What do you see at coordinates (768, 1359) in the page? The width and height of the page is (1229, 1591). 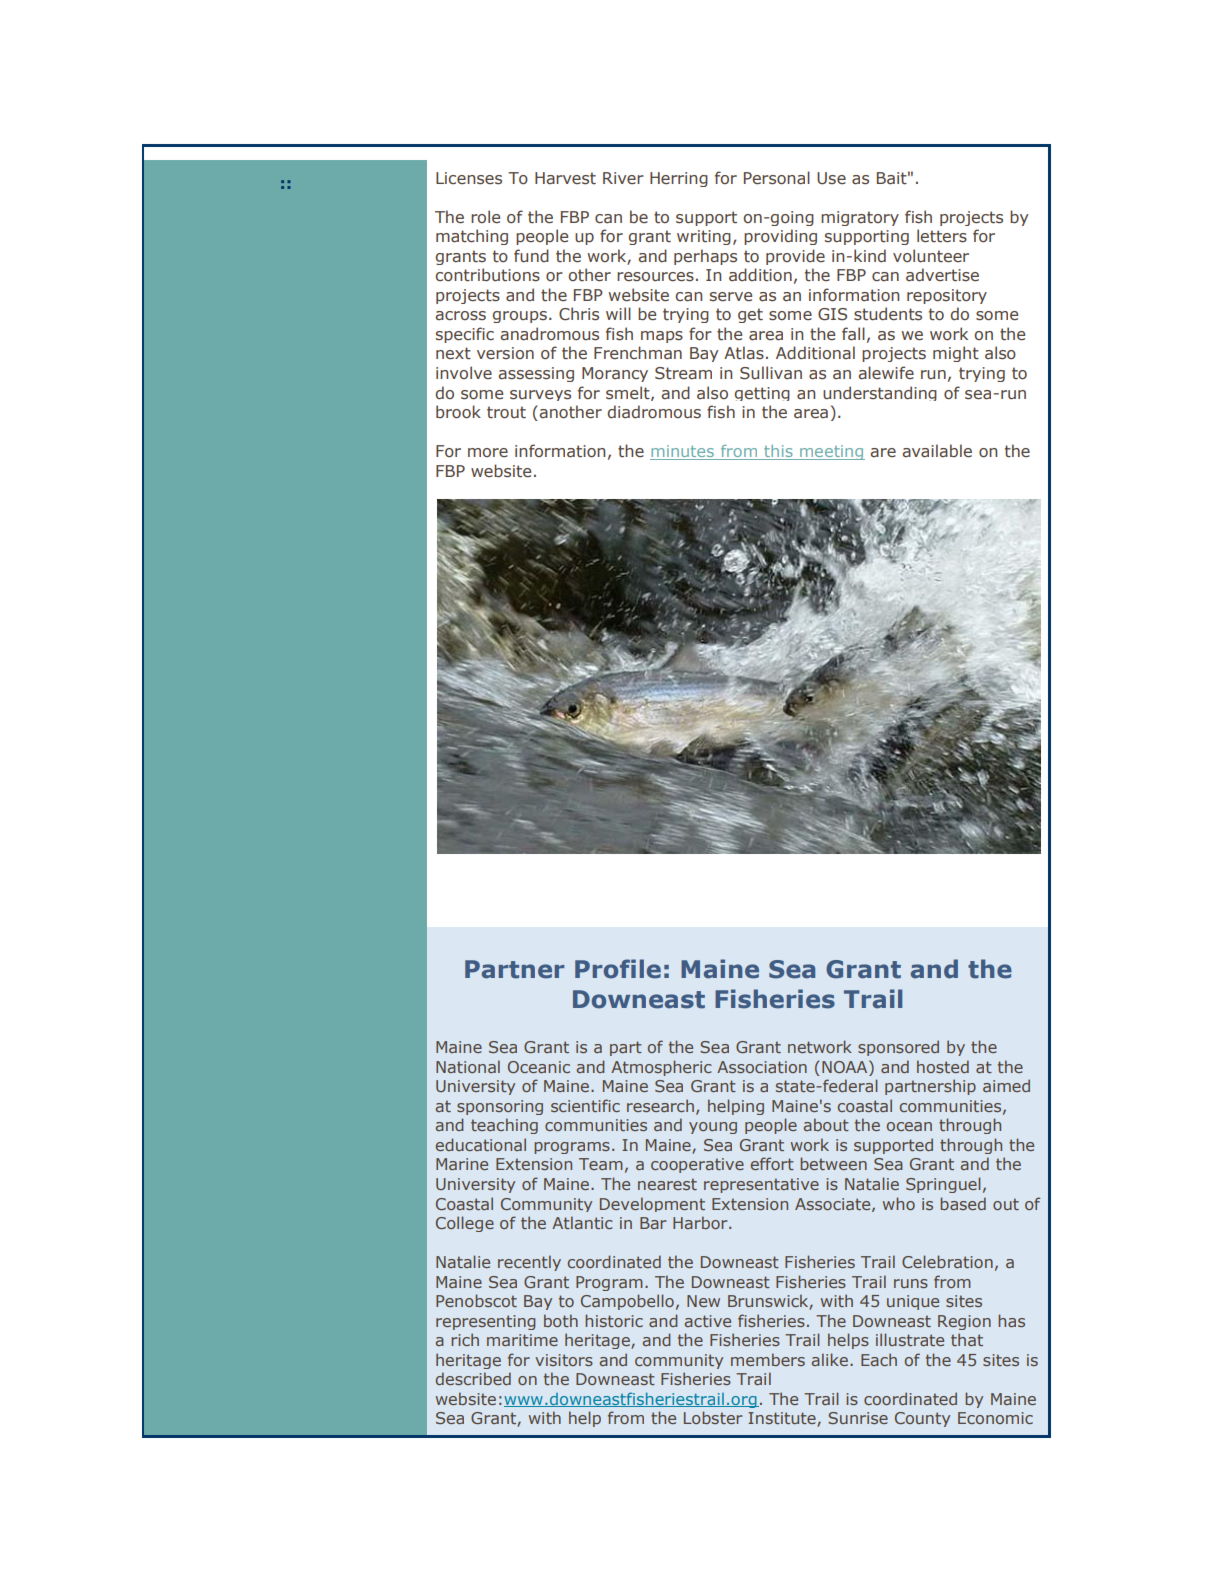 I see `members` at bounding box center [768, 1359].
